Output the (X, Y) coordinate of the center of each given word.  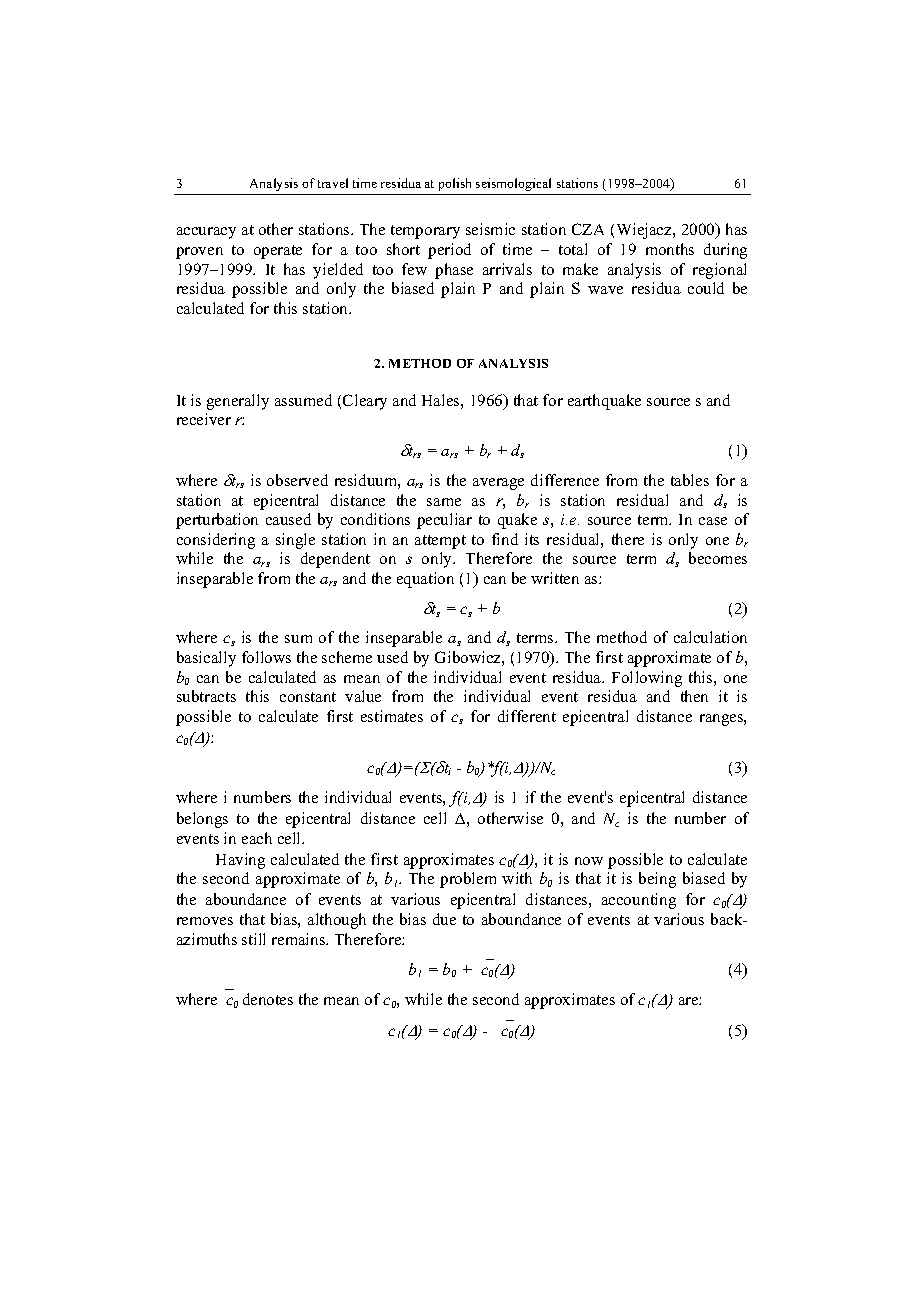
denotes (268, 999)
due (444, 919)
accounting (639, 901)
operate (278, 252)
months (670, 249)
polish (455, 184)
